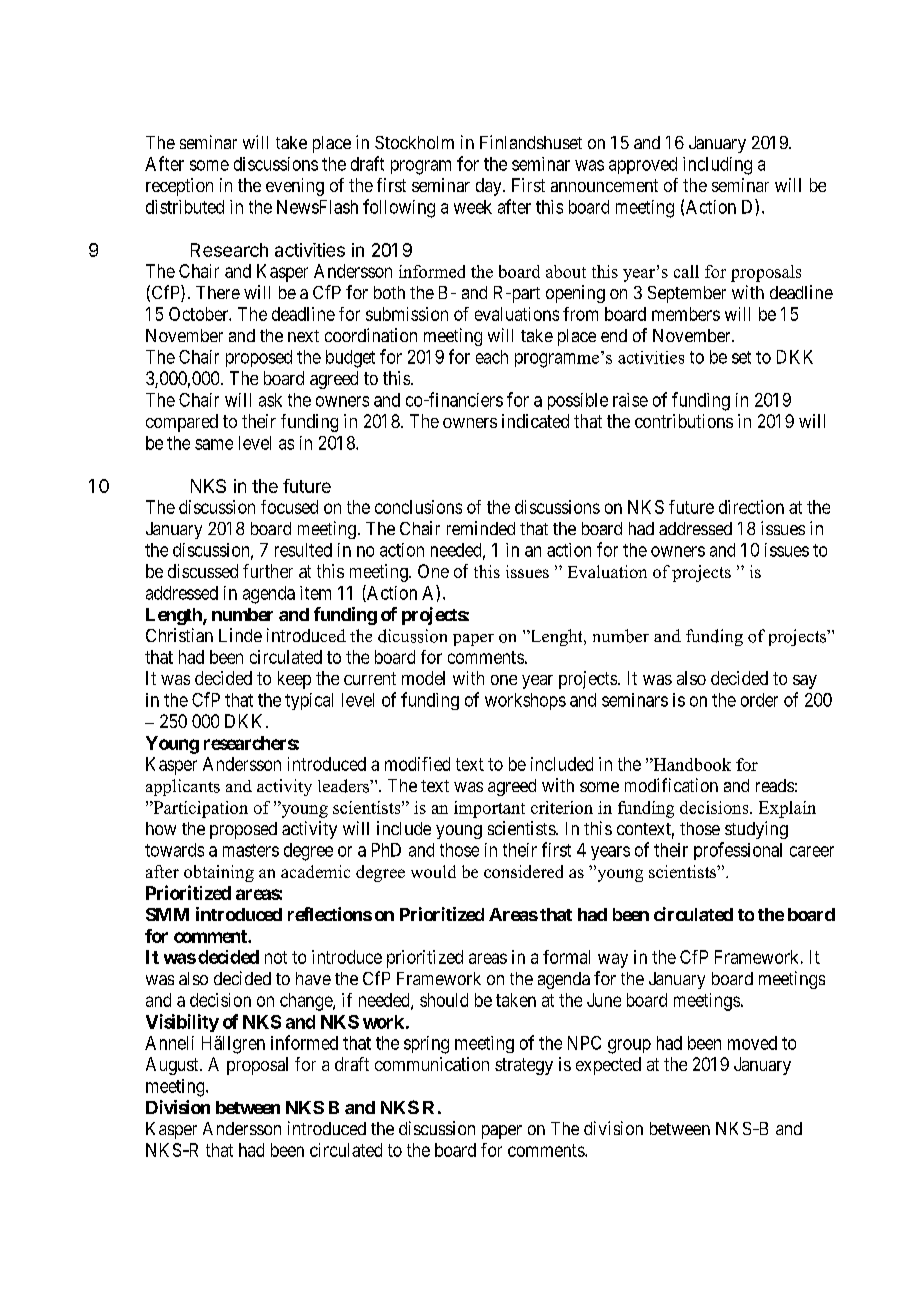  Describe the element at coordinates (717, 166) in the page. I see `including` at that location.
